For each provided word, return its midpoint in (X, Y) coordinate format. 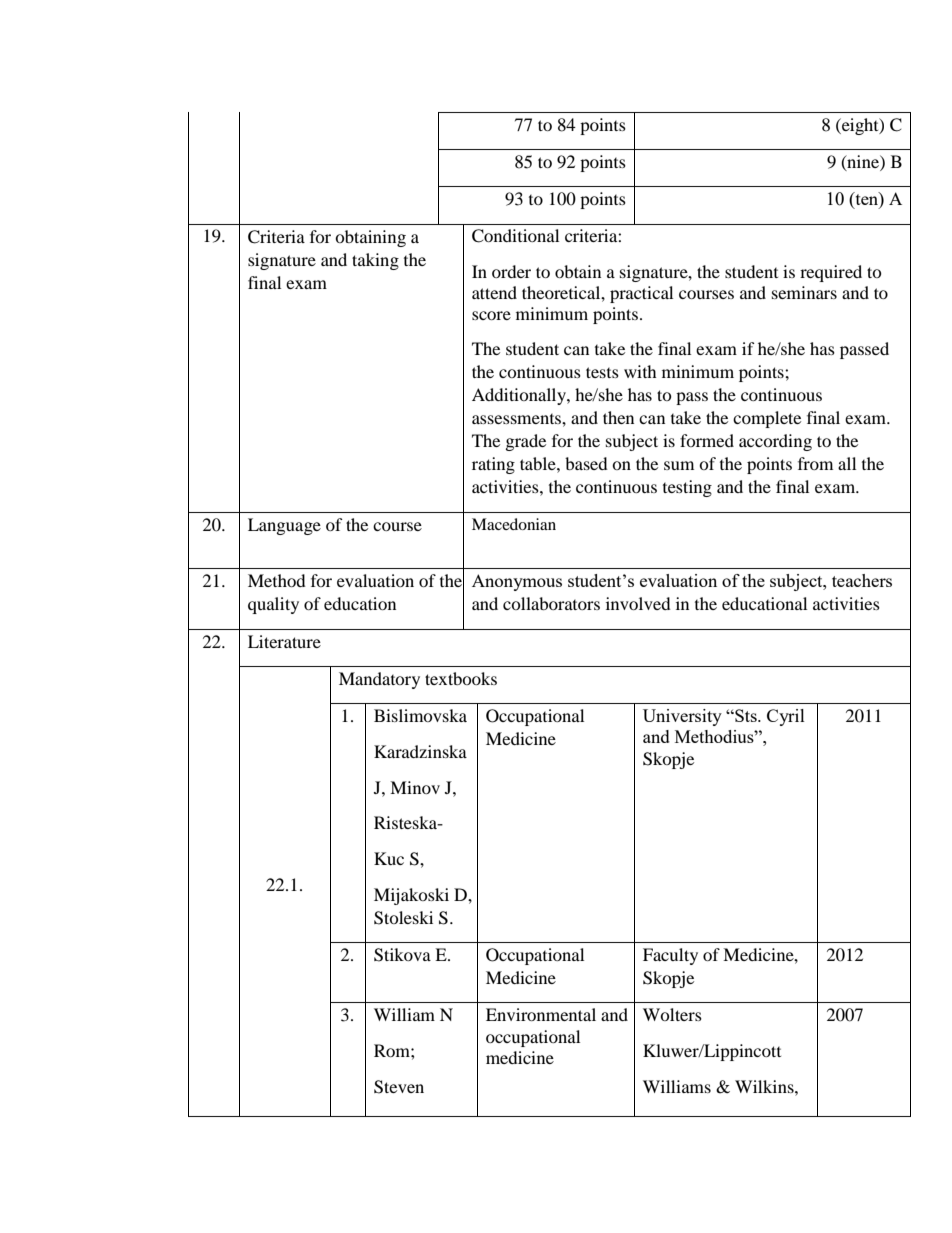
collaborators (551, 603)
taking (375, 261)
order (511, 271)
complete (767, 419)
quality (273, 605)
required (831, 273)
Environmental (541, 1014)
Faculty (670, 956)
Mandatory (379, 680)
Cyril (786, 717)
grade (526, 442)
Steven (399, 1087)
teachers (862, 580)
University (682, 717)
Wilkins (765, 1086)
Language (284, 526)
